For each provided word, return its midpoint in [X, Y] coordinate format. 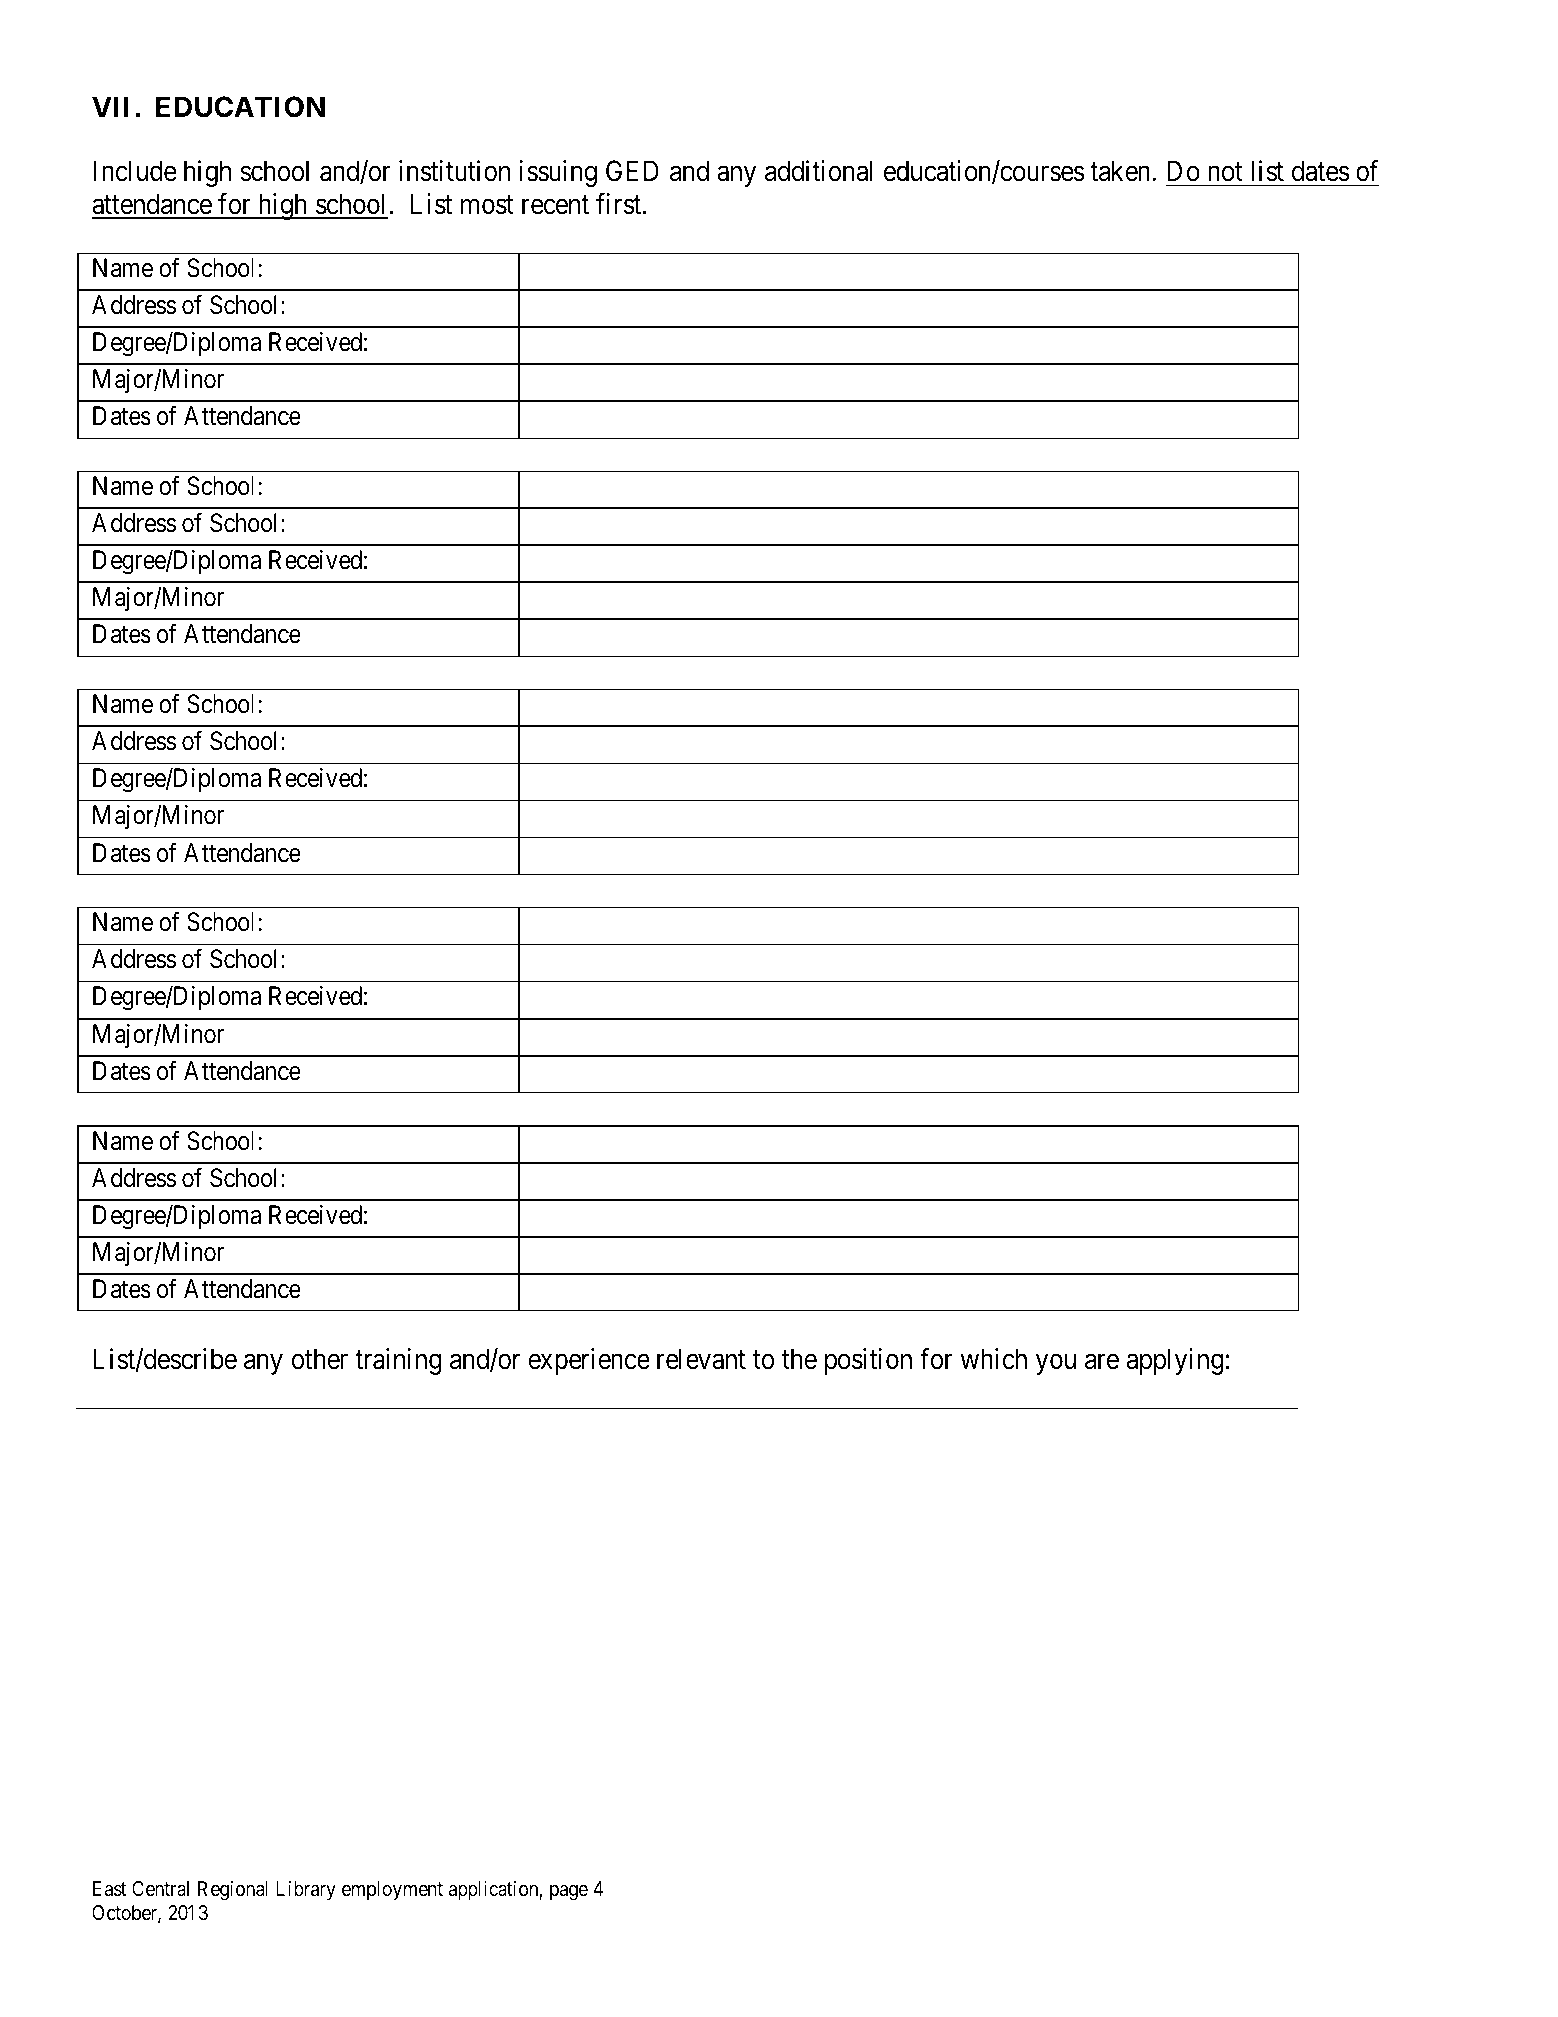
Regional [233, 1891]
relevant [701, 1359]
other [319, 1359]
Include [135, 171]
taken [1121, 171]
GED [632, 171]
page [569, 1893]
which [993, 1359]
